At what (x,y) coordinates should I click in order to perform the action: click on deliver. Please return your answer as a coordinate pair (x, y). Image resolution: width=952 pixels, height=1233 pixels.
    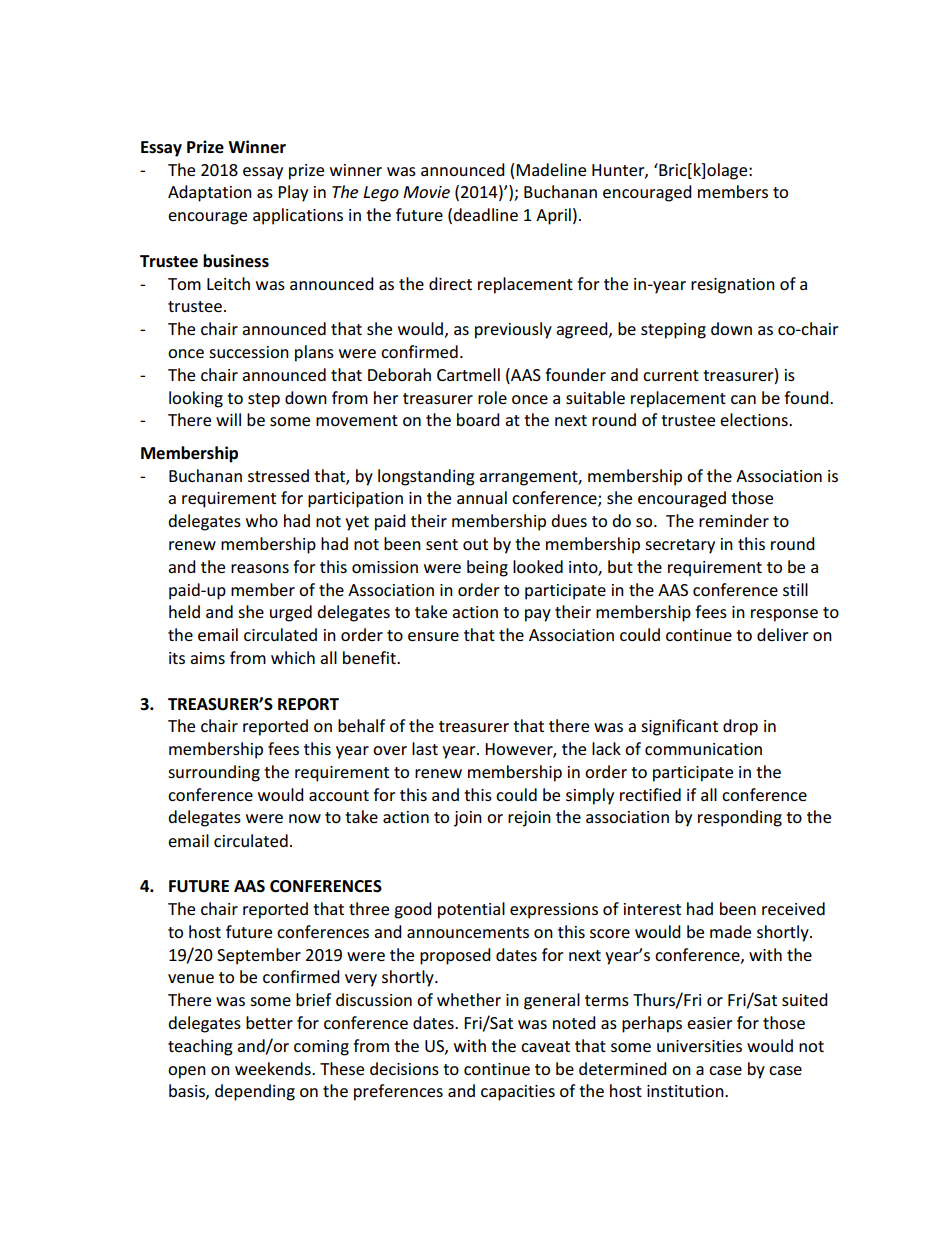
    Looking at the image, I should click on (783, 634).
